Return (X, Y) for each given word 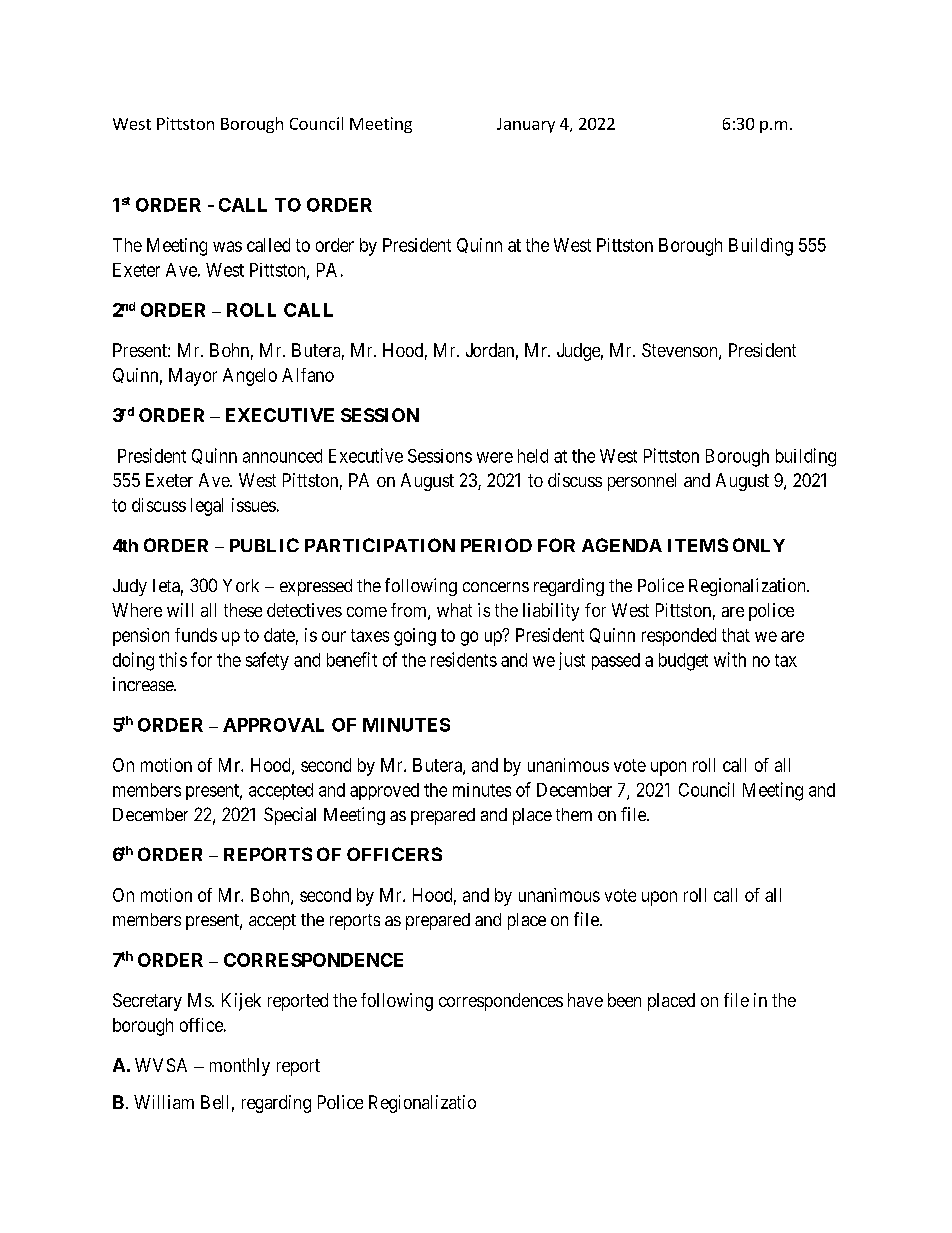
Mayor (193, 377)
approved (384, 791)
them (574, 814)
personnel (642, 482)
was (227, 246)
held (533, 456)
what (454, 610)
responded (679, 637)
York (241, 585)
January (526, 125)
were (495, 457)
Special (290, 816)
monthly (240, 1067)
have (585, 1000)
